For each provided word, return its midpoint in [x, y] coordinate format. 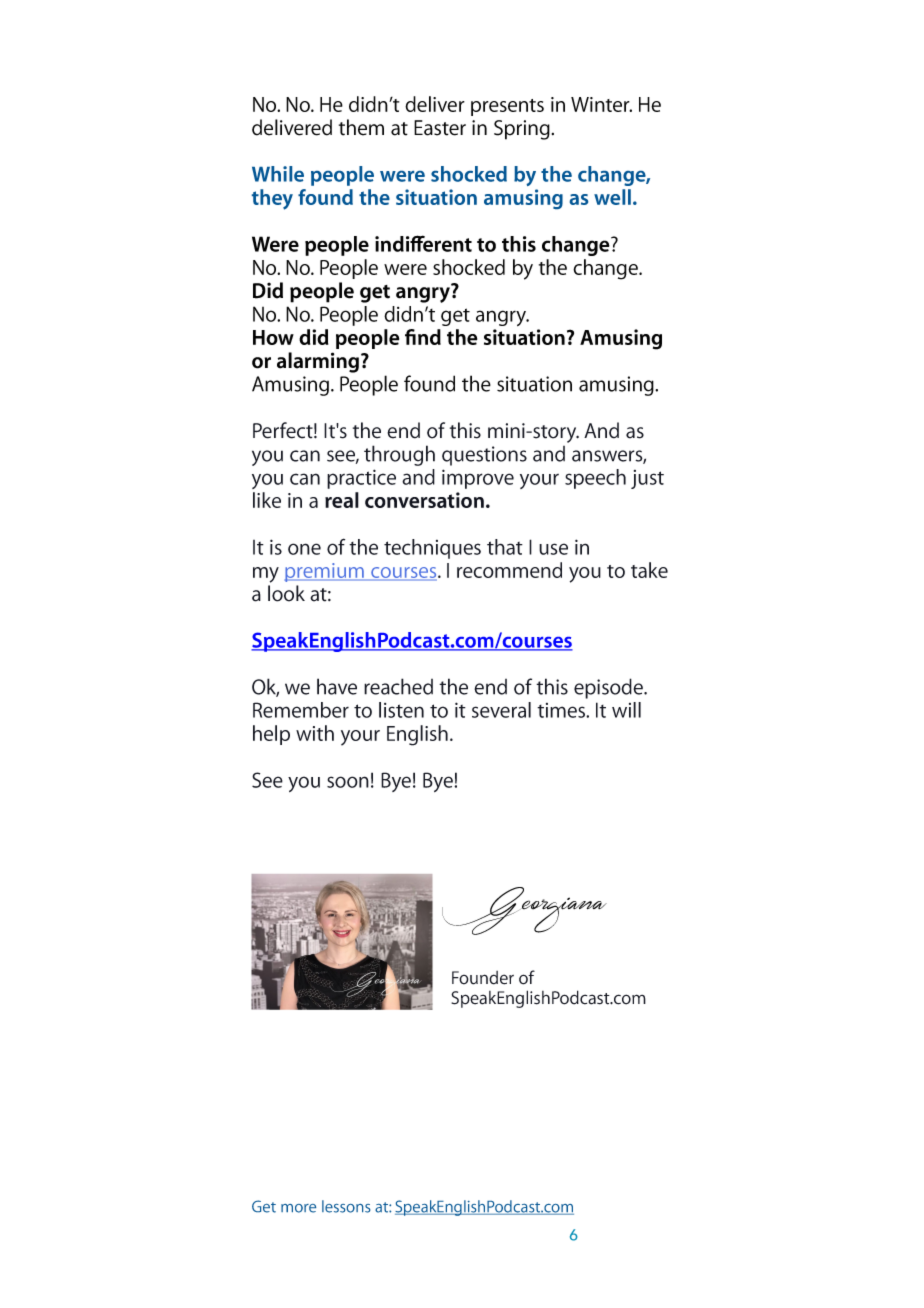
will [626, 710]
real [342, 500]
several [501, 710]
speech [595, 479]
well [612, 197]
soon [348, 782]
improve [478, 479]
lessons [346, 1206]
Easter [440, 128]
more [298, 1208]
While [278, 174]
